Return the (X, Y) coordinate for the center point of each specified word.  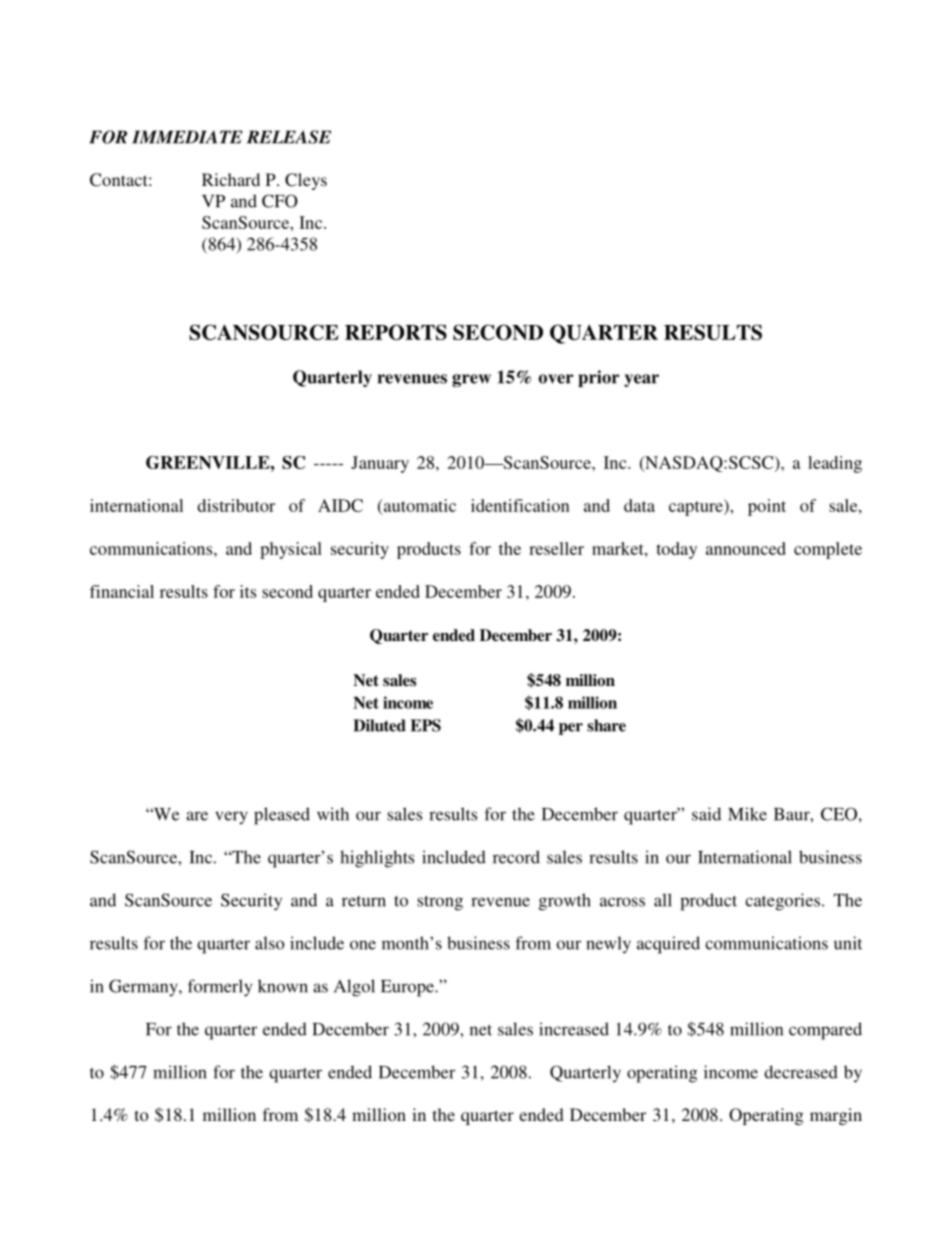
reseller (556, 548)
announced (746, 548)
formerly (220, 988)
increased (574, 1029)
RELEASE (289, 137)
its (248, 591)
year (641, 380)
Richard (231, 179)
